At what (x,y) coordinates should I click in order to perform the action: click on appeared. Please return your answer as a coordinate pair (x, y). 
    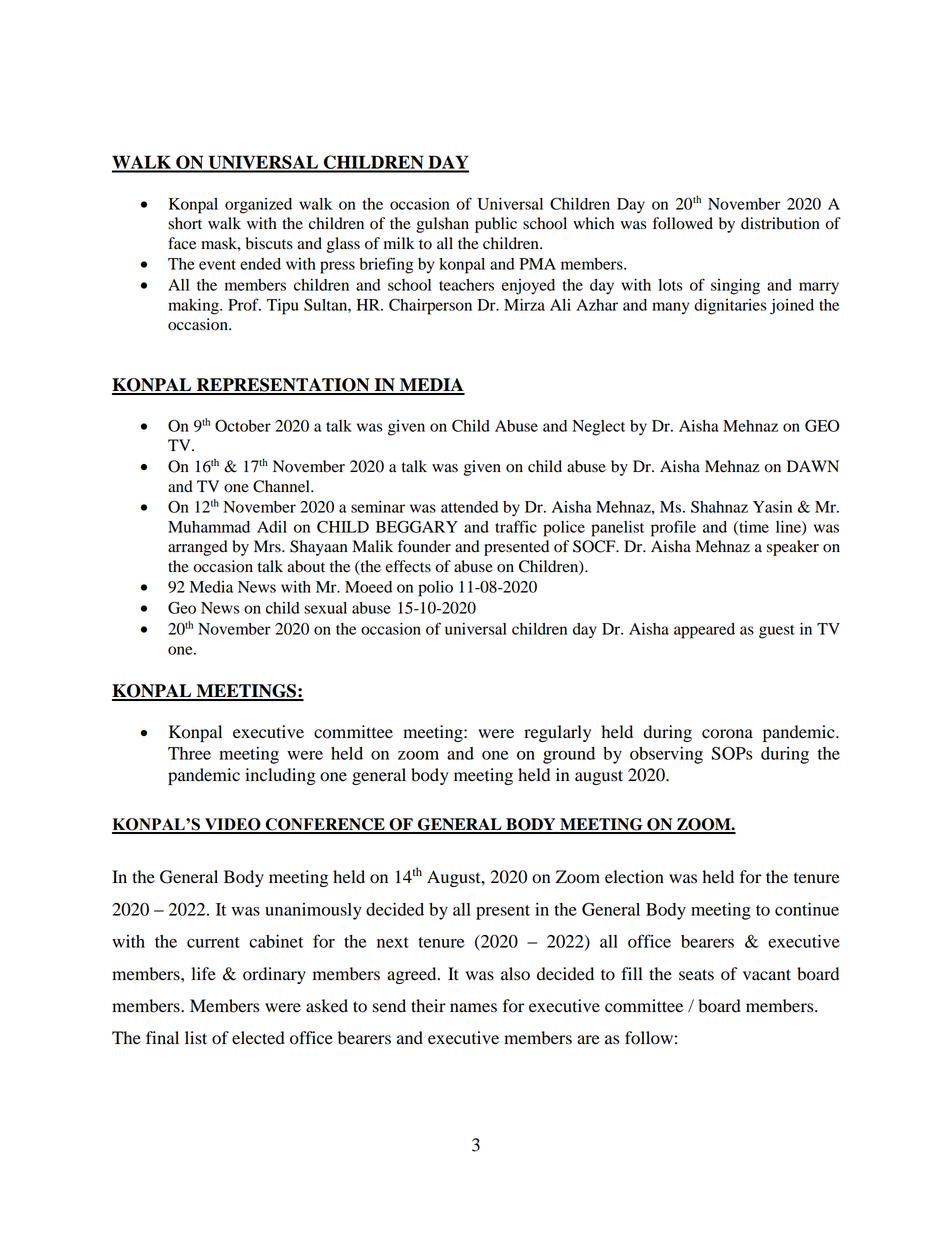
    Looking at the image, I should click on (704, 631).
